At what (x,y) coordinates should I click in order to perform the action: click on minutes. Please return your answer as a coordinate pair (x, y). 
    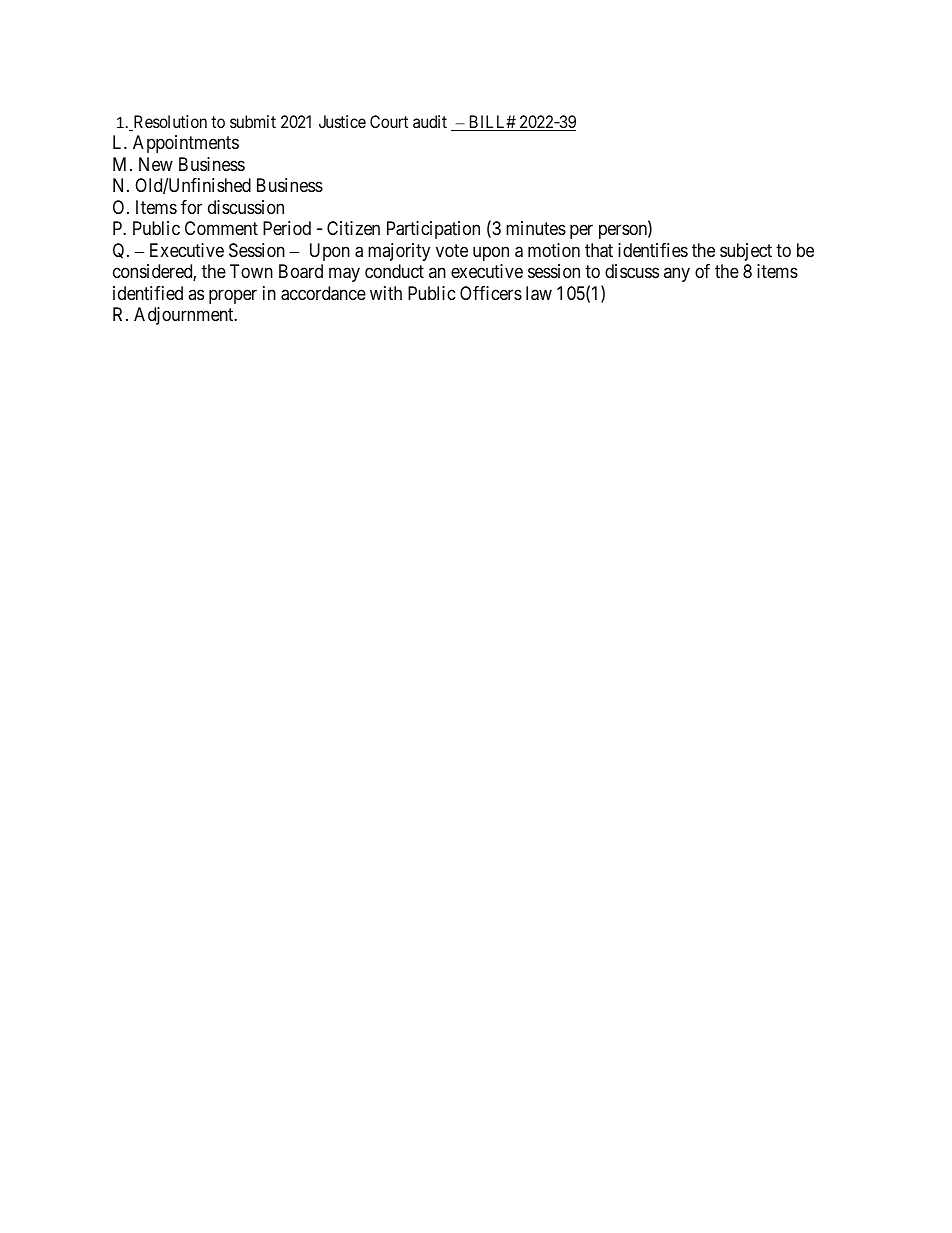
    Looking at the image, I should click on (536, 228).
